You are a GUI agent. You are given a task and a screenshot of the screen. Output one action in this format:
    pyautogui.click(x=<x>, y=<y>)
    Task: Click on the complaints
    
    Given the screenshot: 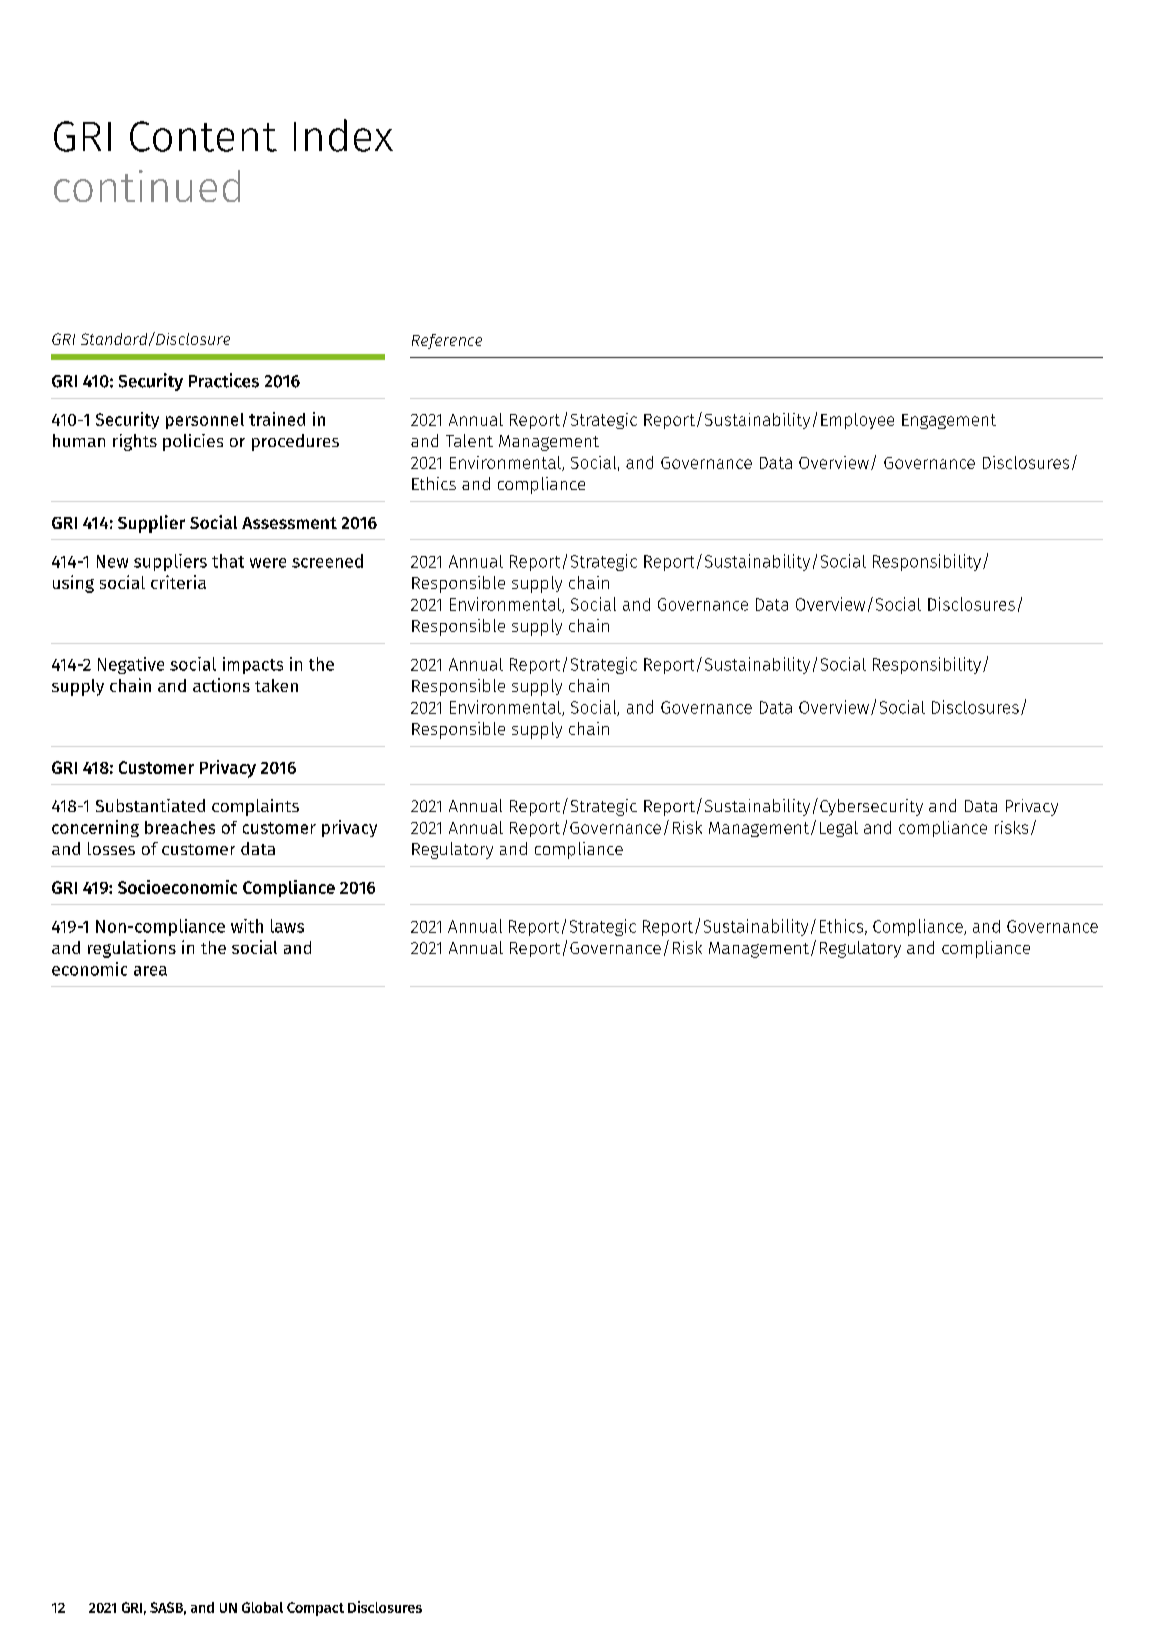 What is the action you would take?
    pyautogui.click(x=255, y=807)
